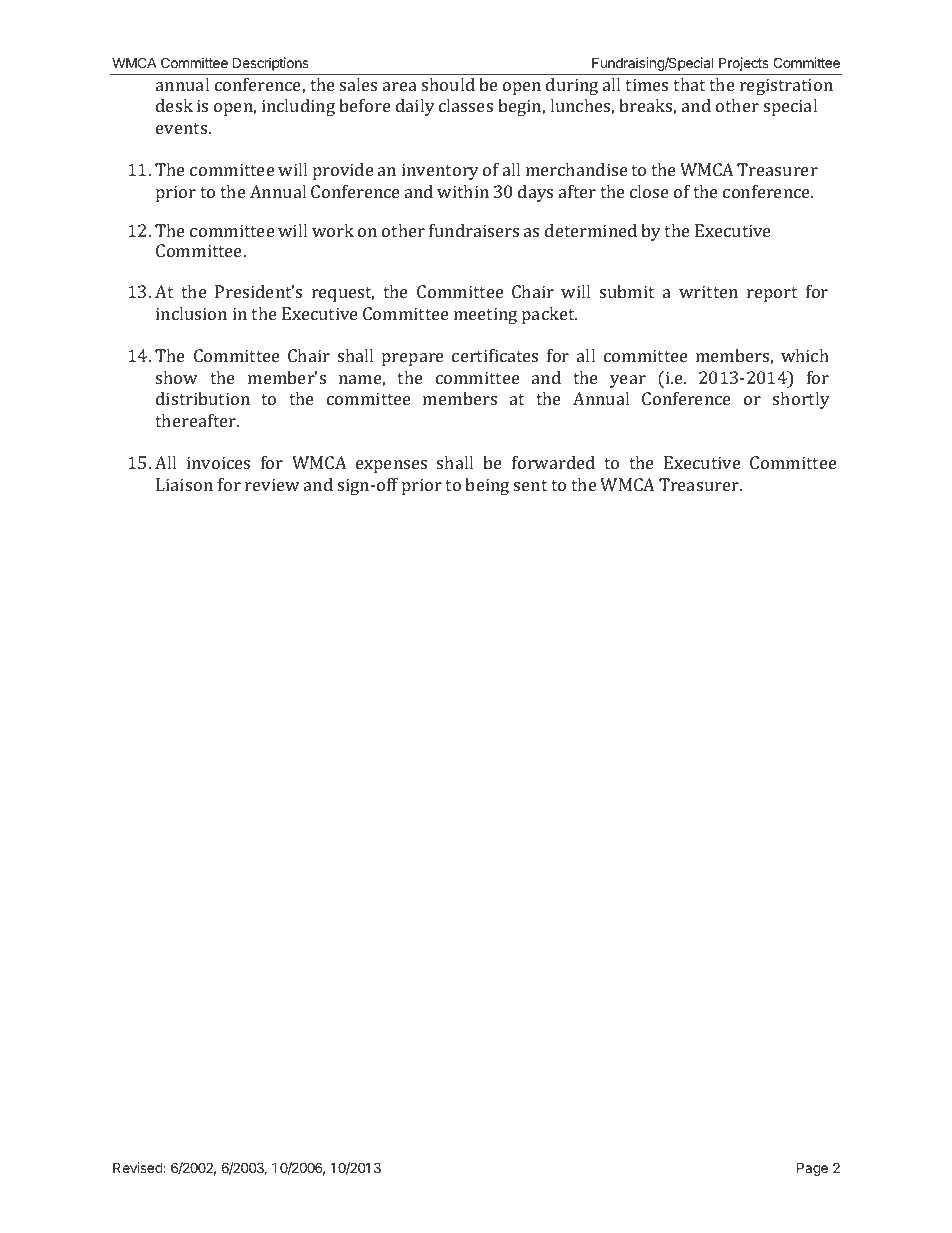 This screenshot has width=952, height=1233. Describe the element at coordinates (487, 486) in the screenshot. I see `being` at that location.
